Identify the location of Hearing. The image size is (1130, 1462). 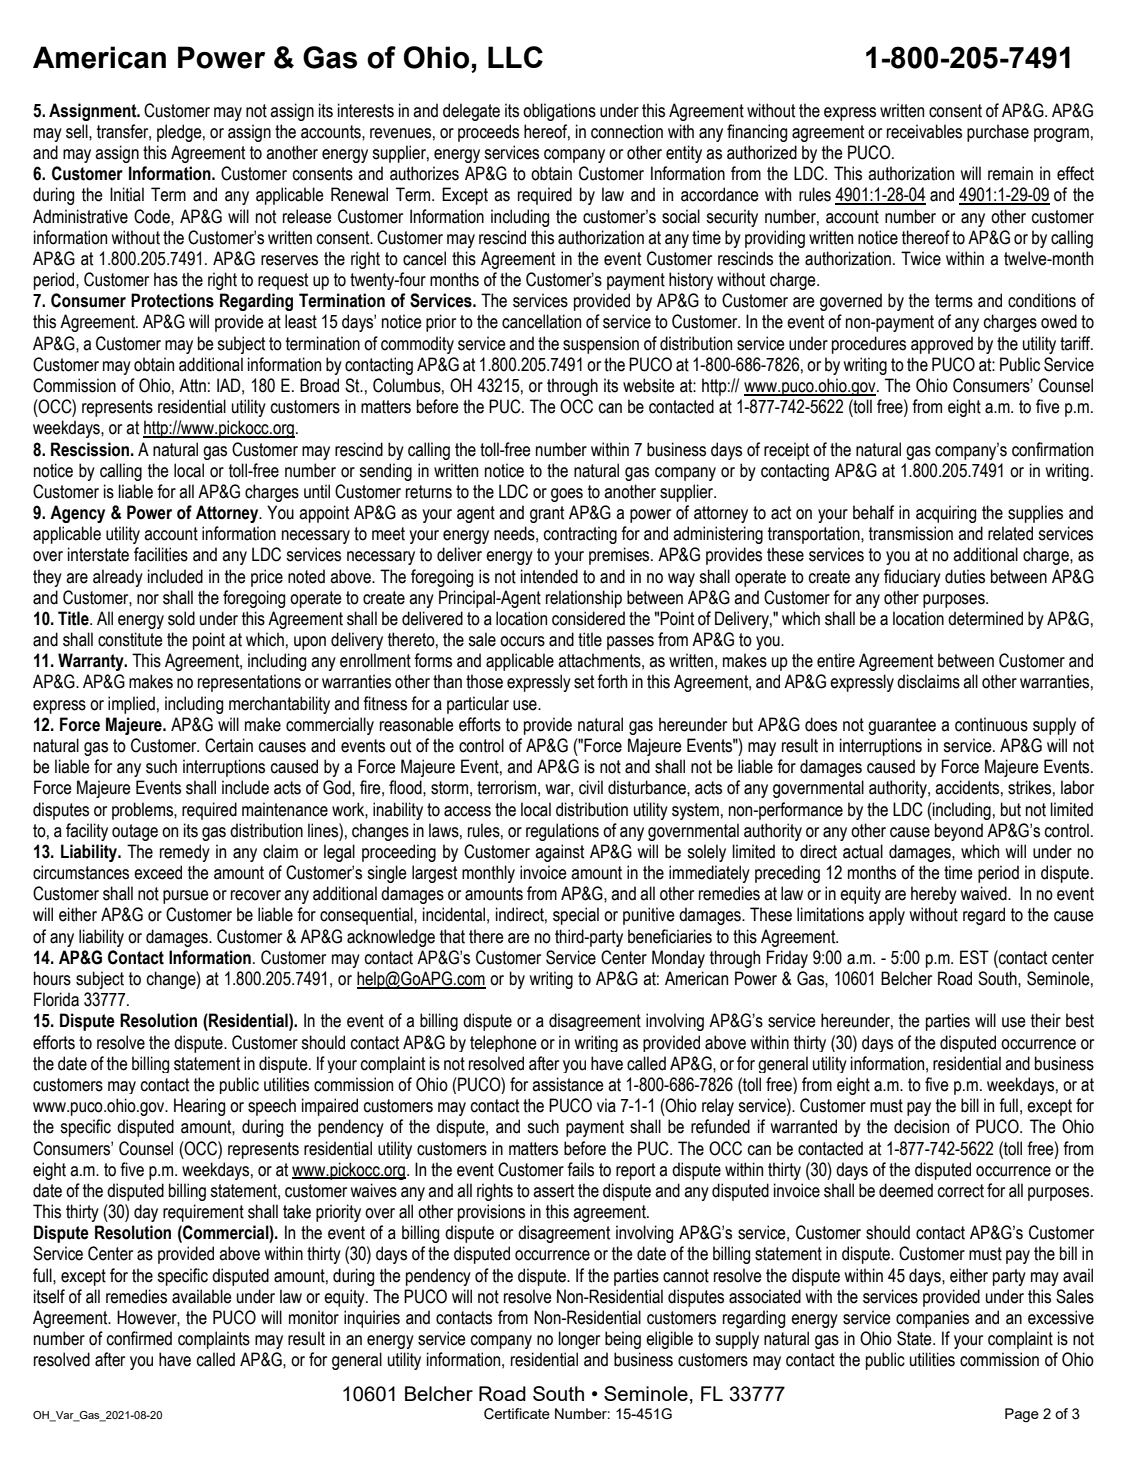
(199, 1107).
